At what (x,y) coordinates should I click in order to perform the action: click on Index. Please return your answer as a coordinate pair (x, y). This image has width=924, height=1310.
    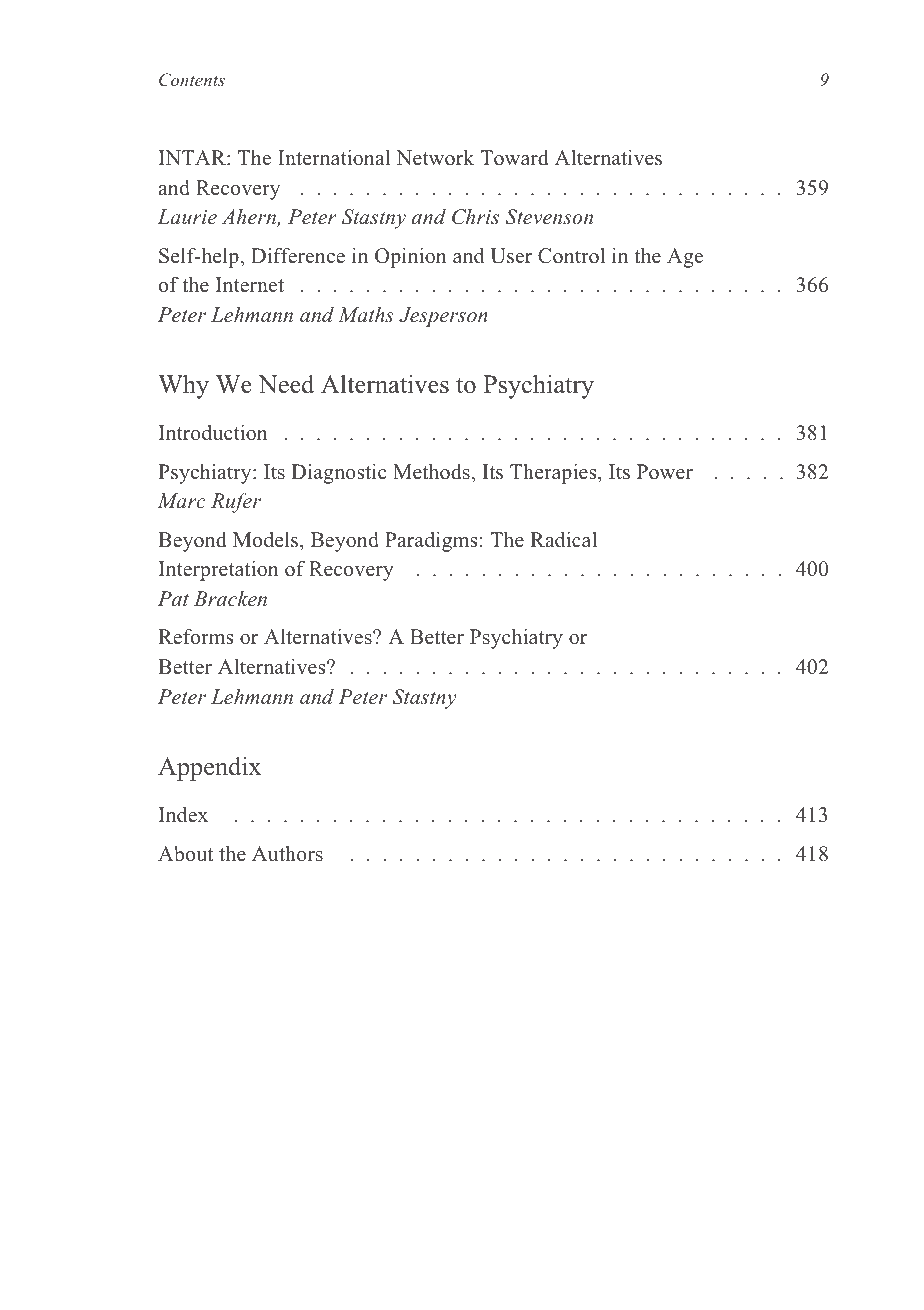
    Looking at the image, I should click on (183, 815).
